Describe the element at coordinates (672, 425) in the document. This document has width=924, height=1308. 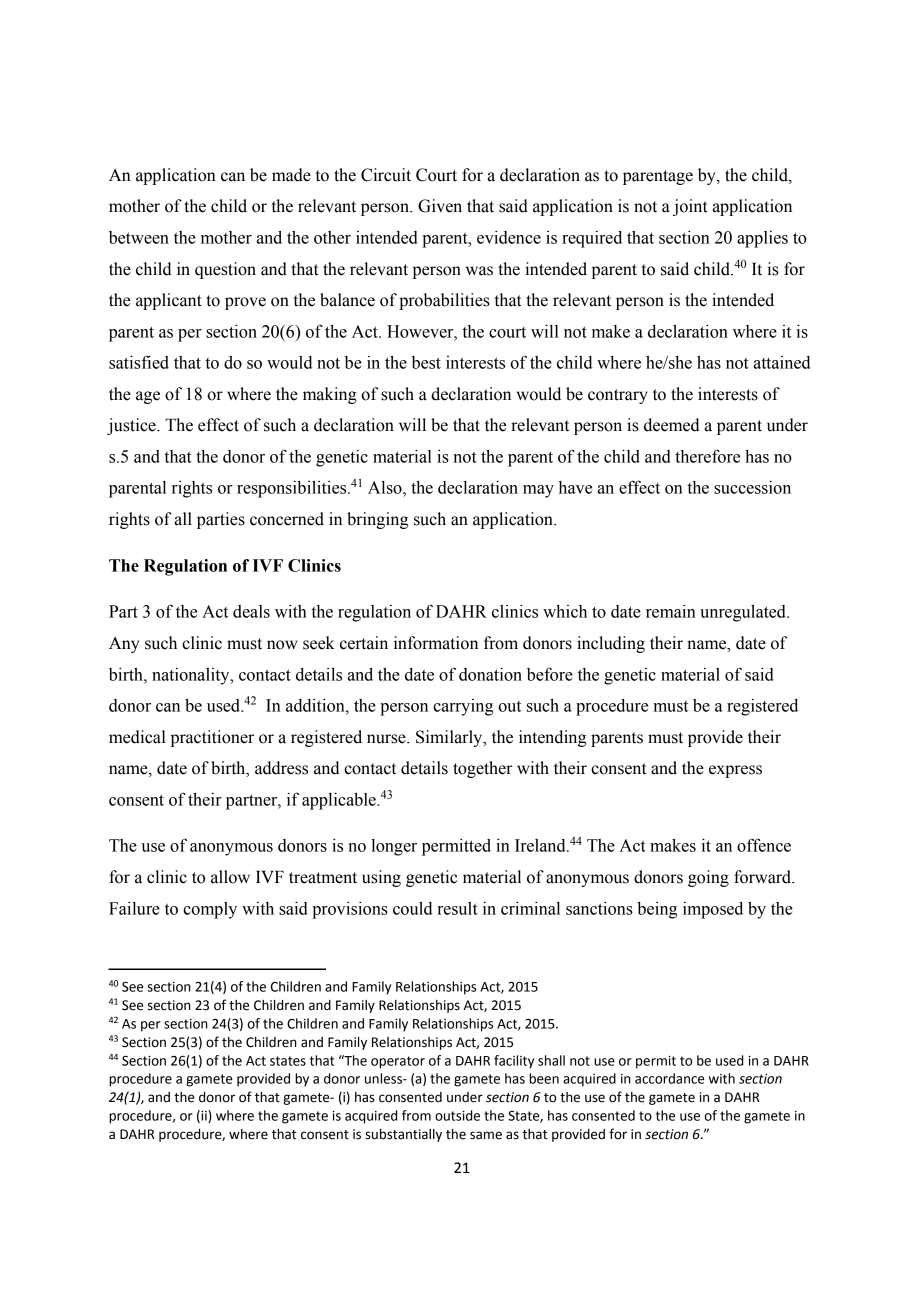
I see `deemed` at that location.
